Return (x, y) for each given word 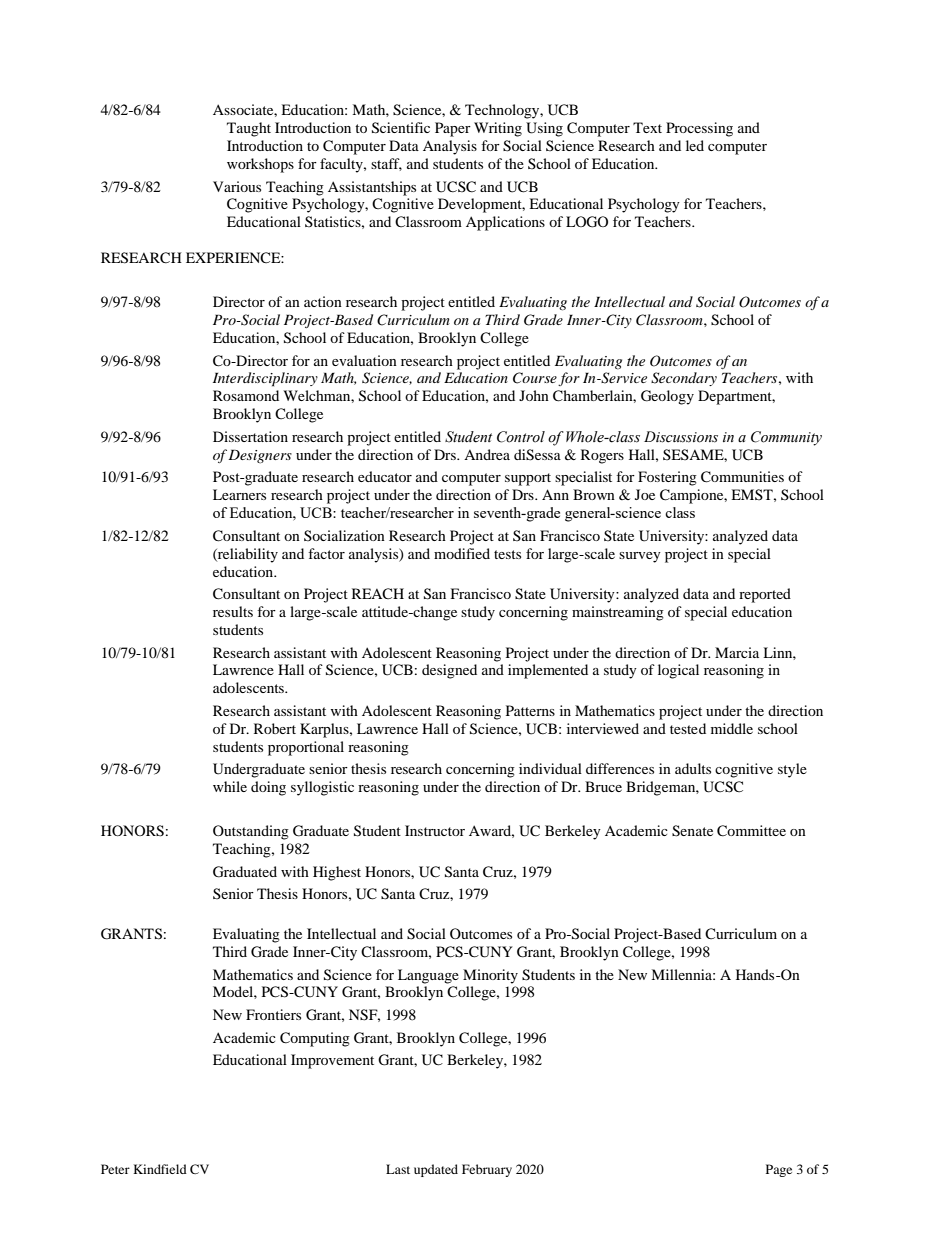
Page (779, 1170)
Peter (115, 1169)
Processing (699, 129)
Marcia (737, 652)
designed (449, 671)
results (233, 611)
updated (436, 1170)
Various (237, 186)
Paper (453, 129)
